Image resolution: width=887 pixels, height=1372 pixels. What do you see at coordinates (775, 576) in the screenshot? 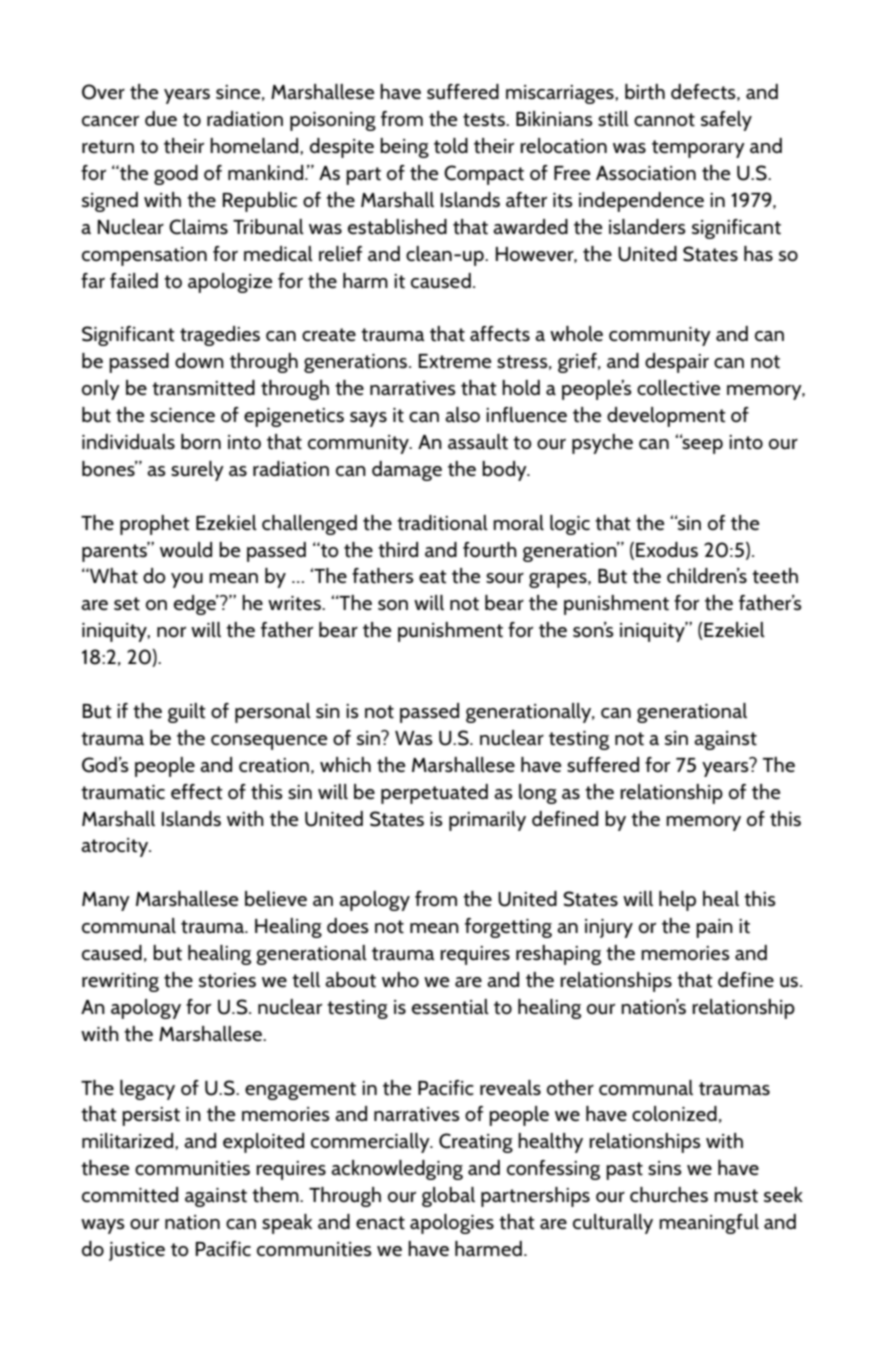
I see `teeth` at bounding box center [775, 576].
